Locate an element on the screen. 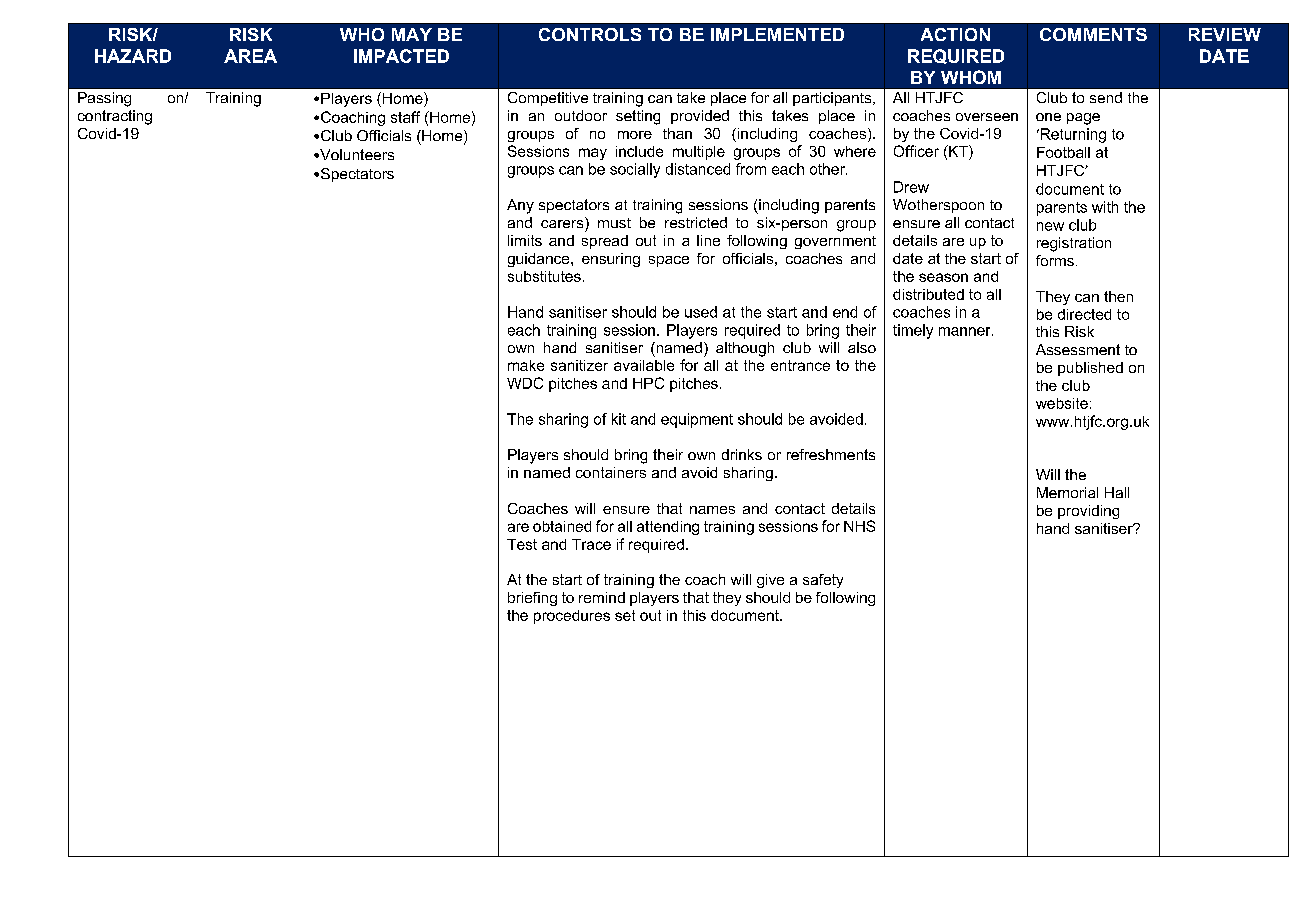 Image resolution: width=1308 pixels, height=924 pixels. AREA is located at coordinates (250, 56).
